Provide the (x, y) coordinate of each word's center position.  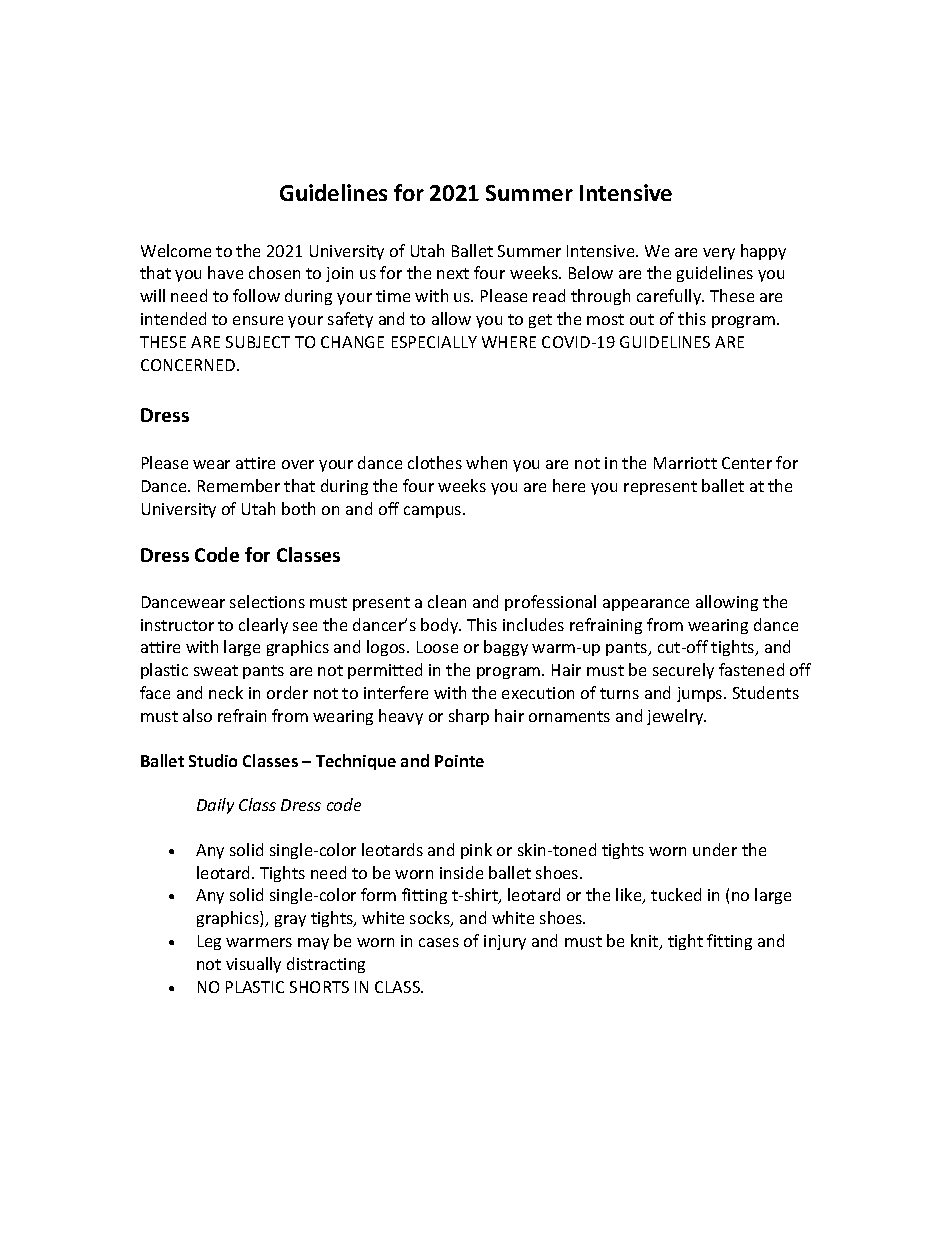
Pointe (459, 761)
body (441, 626)
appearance (646, 605)
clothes (435, 462)
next (453, 273)
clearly (263, 626)
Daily (215, 806)
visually (253, 965)
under (715, 849)
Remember (239, 485)
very (719, 254)
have (225, 272)
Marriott (685, 463)
